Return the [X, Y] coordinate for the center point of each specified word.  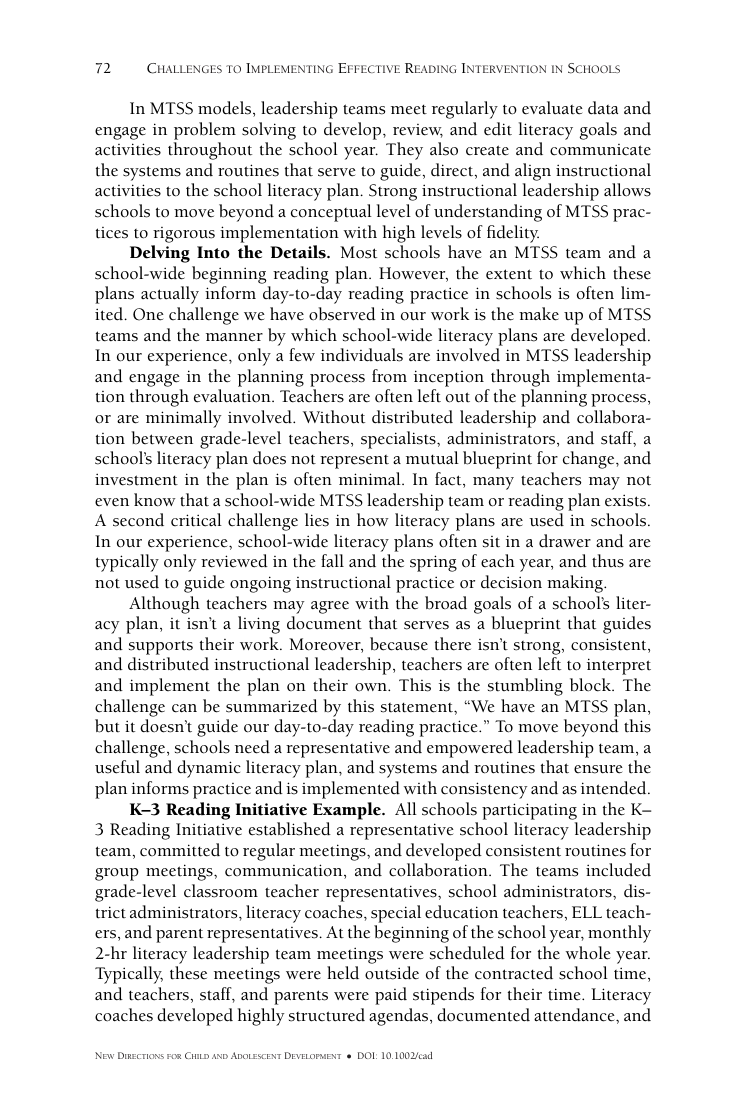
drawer [565, 541]
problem [205, 131]
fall [332, 561]
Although [164, 605]
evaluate [552, 108]
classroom [221, 891]
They [404, 151]
